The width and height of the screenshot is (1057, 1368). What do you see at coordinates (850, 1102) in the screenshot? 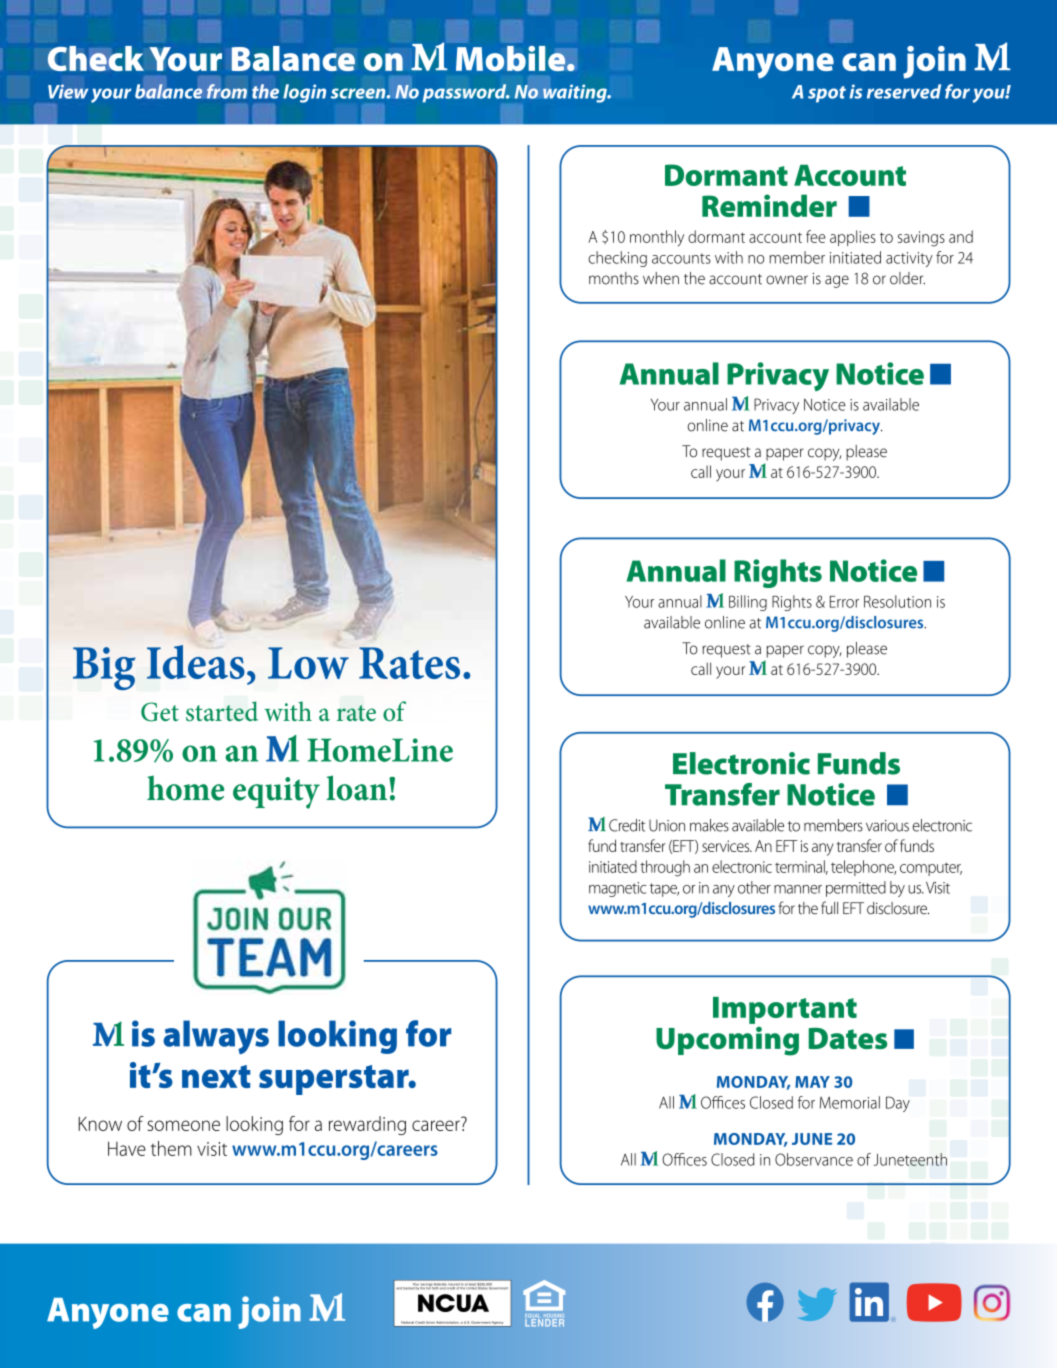
I see `Memorial` at bounding box center [850, 1102].
